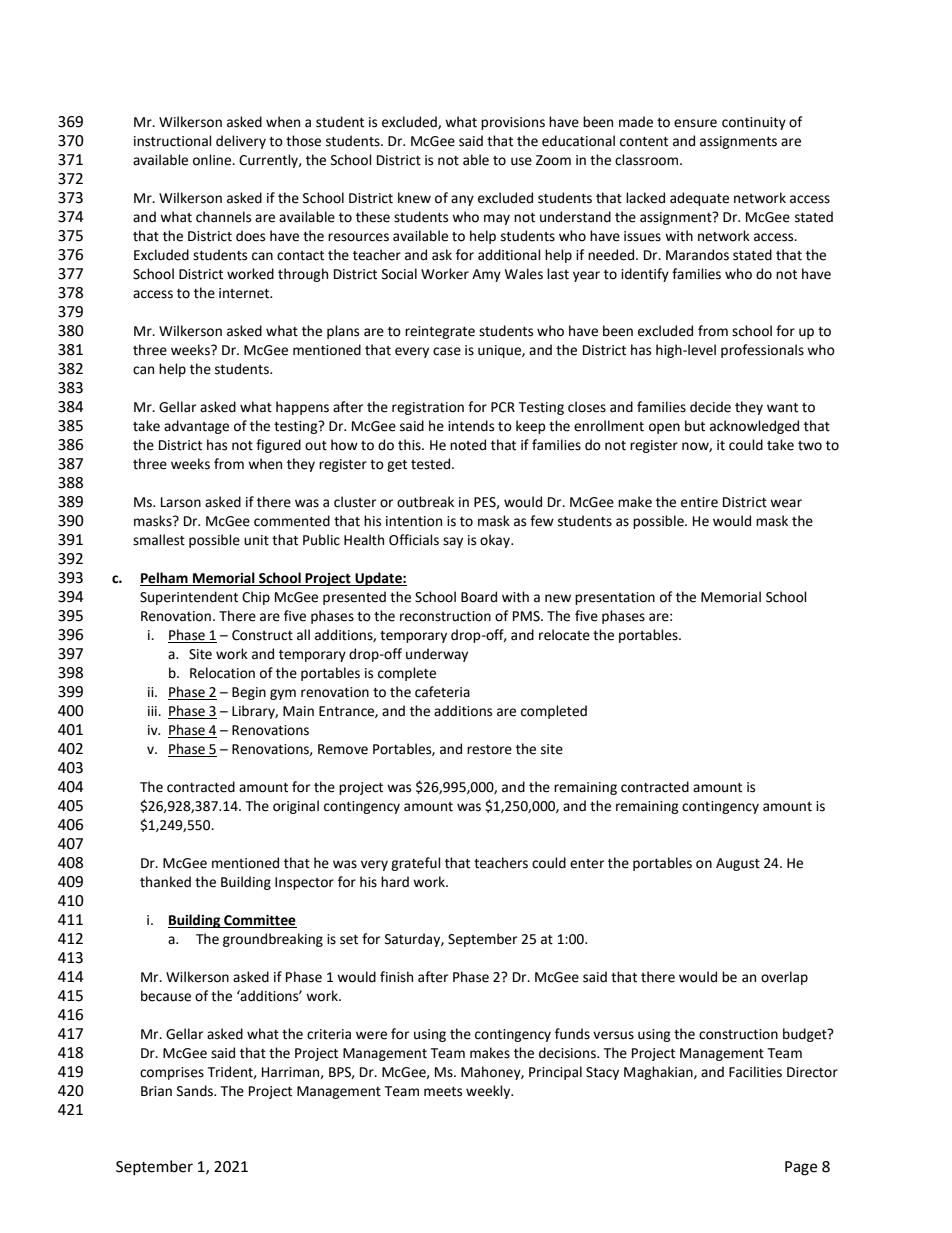 The width and height of the document is (952, 1233). I want to click on online, so click(213, 160).
